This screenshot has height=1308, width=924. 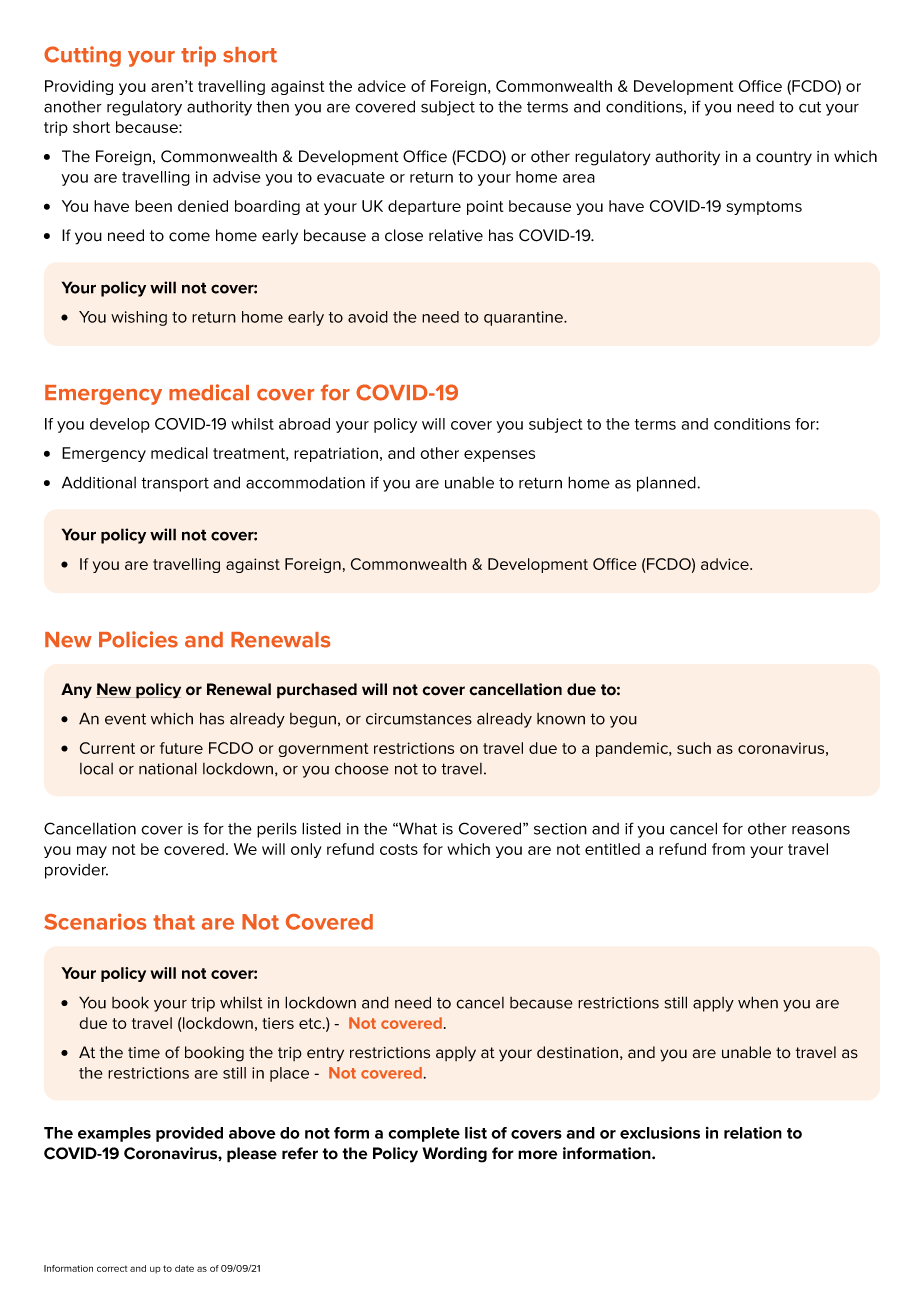 What do you see at coordinates (524, 318) in the screenshot?
I see `quarantine` at bounding box center [524, 318].
